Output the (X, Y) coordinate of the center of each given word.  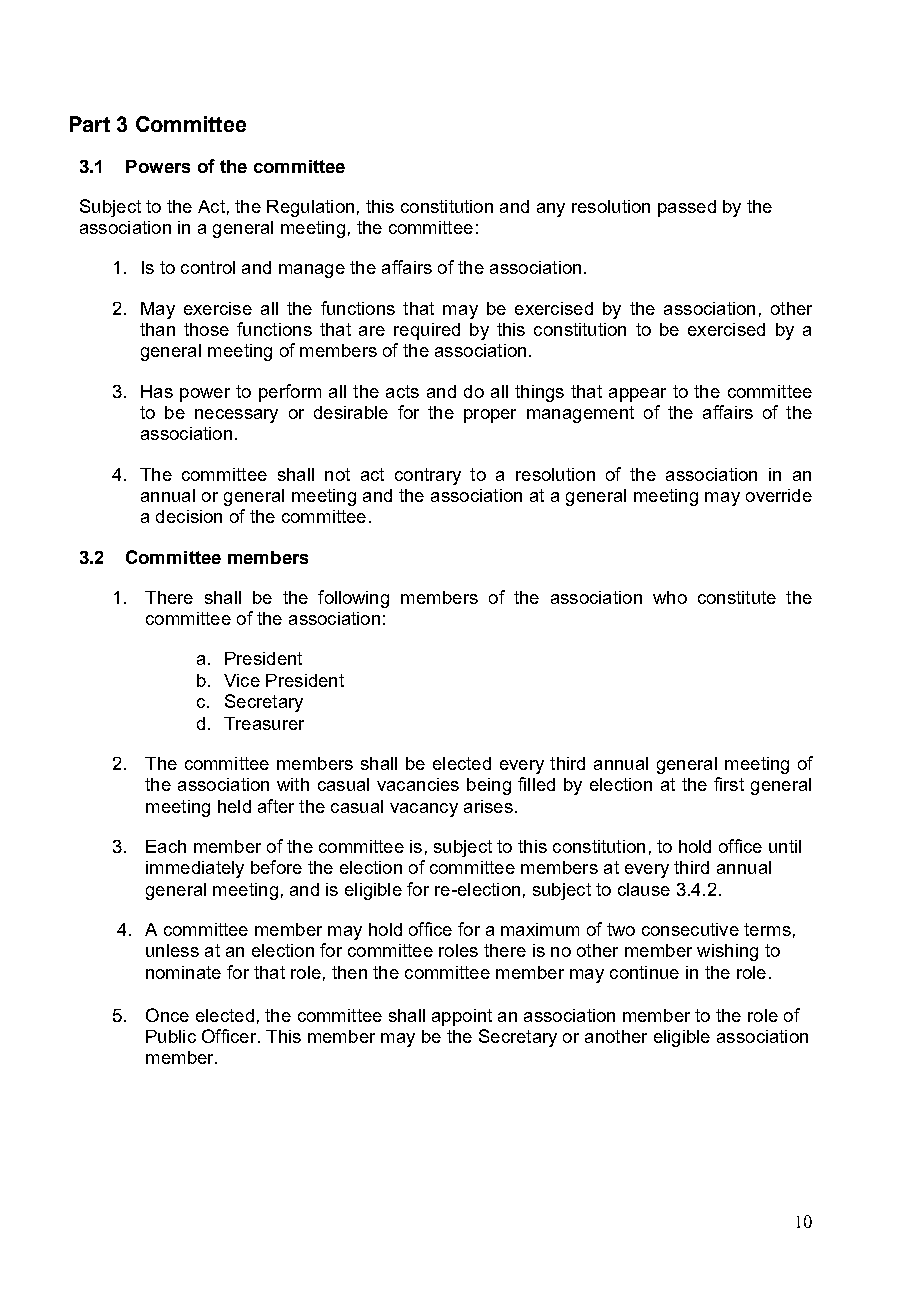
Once (167, 1015)
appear (637, 395)
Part (90, 124)
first (729, 784)
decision (189, 516)
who (670, 597)
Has (157, 391)
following (353, 599)
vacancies (418, 784)
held (234, 806)
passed (687, 208)
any (551, 210)
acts (402, 391)
